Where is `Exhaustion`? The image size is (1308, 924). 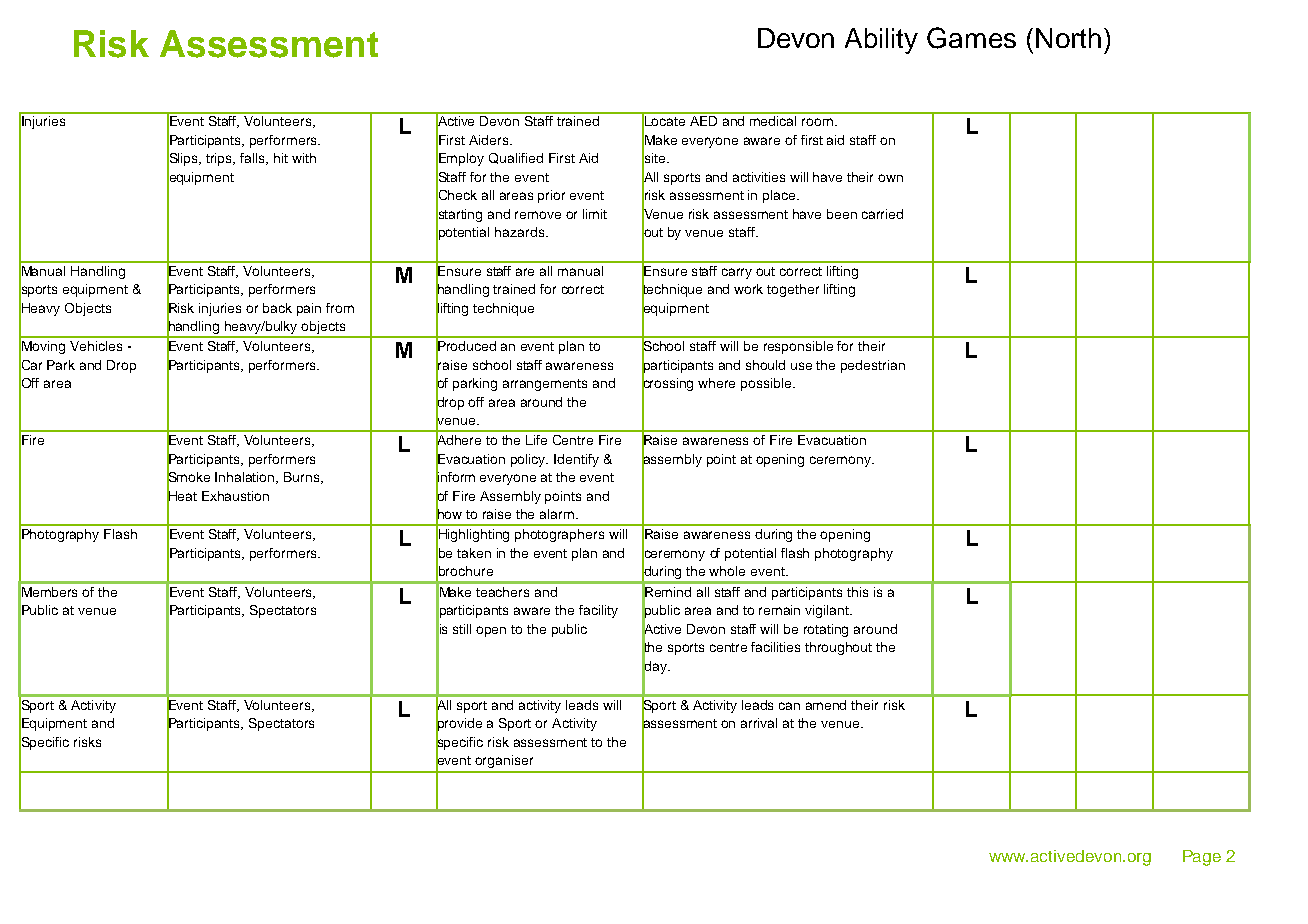 Exhaustion is located at coordinates (235, 496).
